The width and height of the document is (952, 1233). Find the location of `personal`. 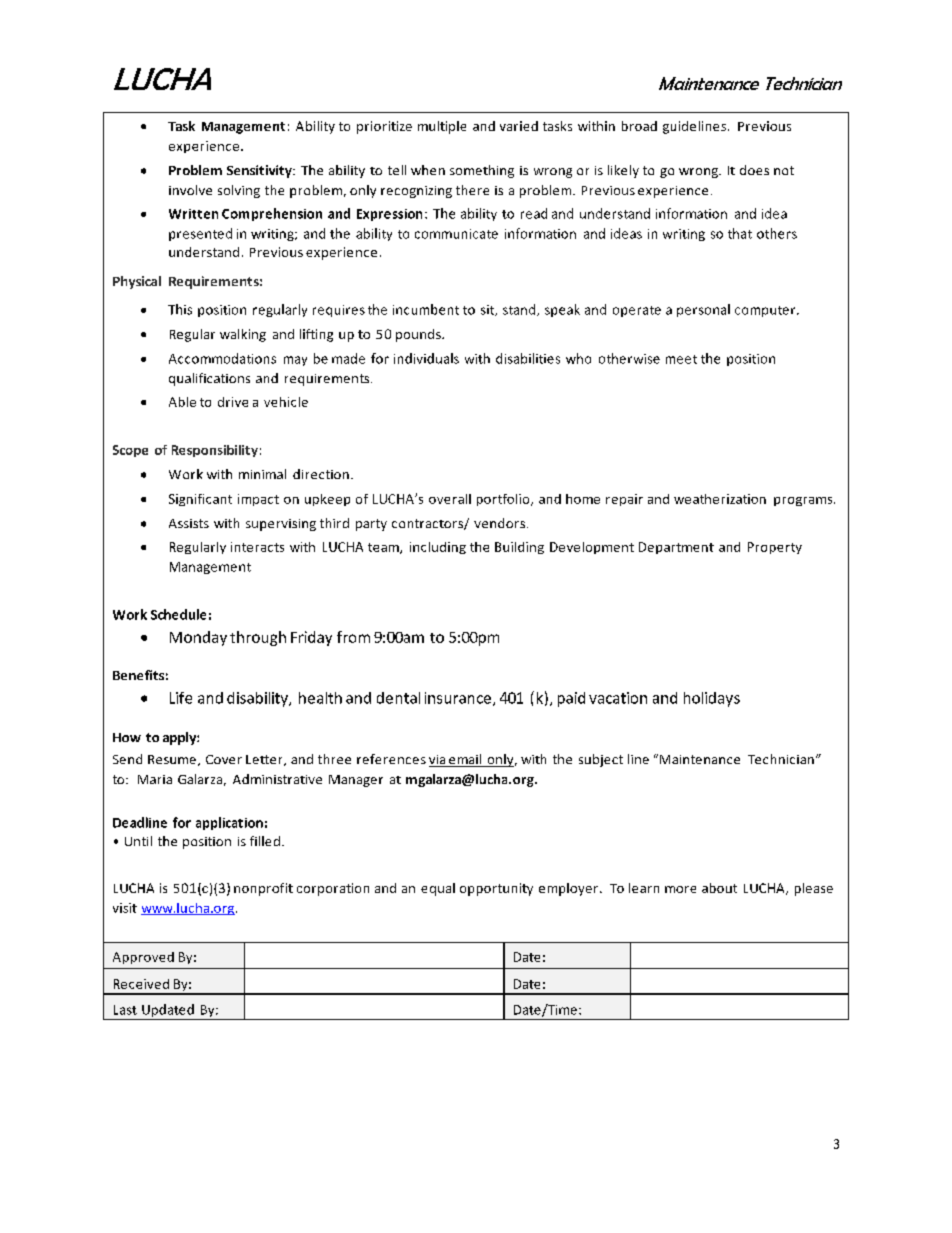

personal is located at coordinates (703, 310).
